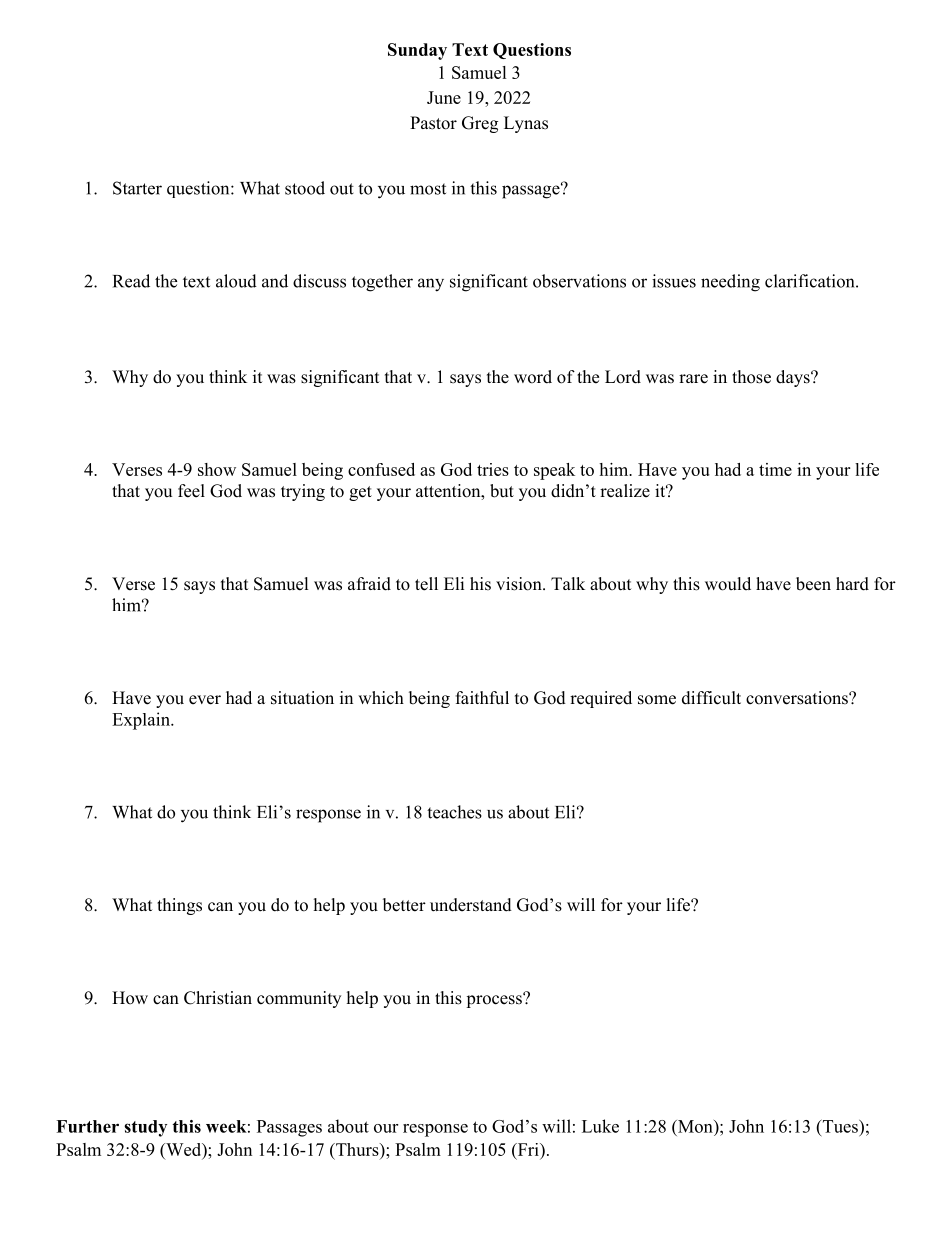  Describe the element at coordinates (444, 97) in the screenshot. I see `June` at that location.
